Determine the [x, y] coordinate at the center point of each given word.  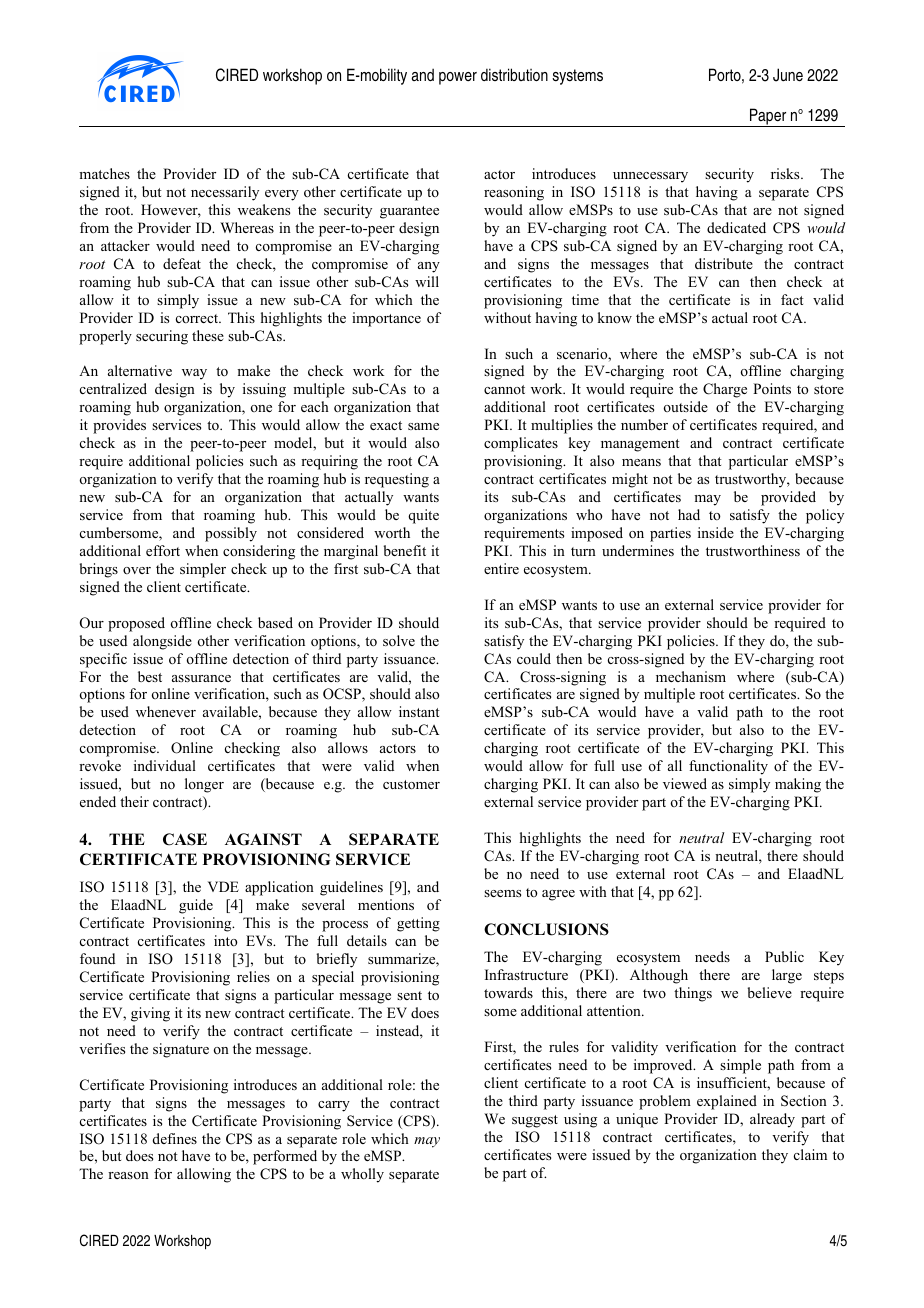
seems [502, 893]
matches [104, 173]
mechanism [691, 676]
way [194, 374]
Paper [768, 117]
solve [399, 640]
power [458, 78]
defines [175, 1138]
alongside [162, 642]
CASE [185, 839]
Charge [725, 390]
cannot [504, 389]
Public [784, 956]
